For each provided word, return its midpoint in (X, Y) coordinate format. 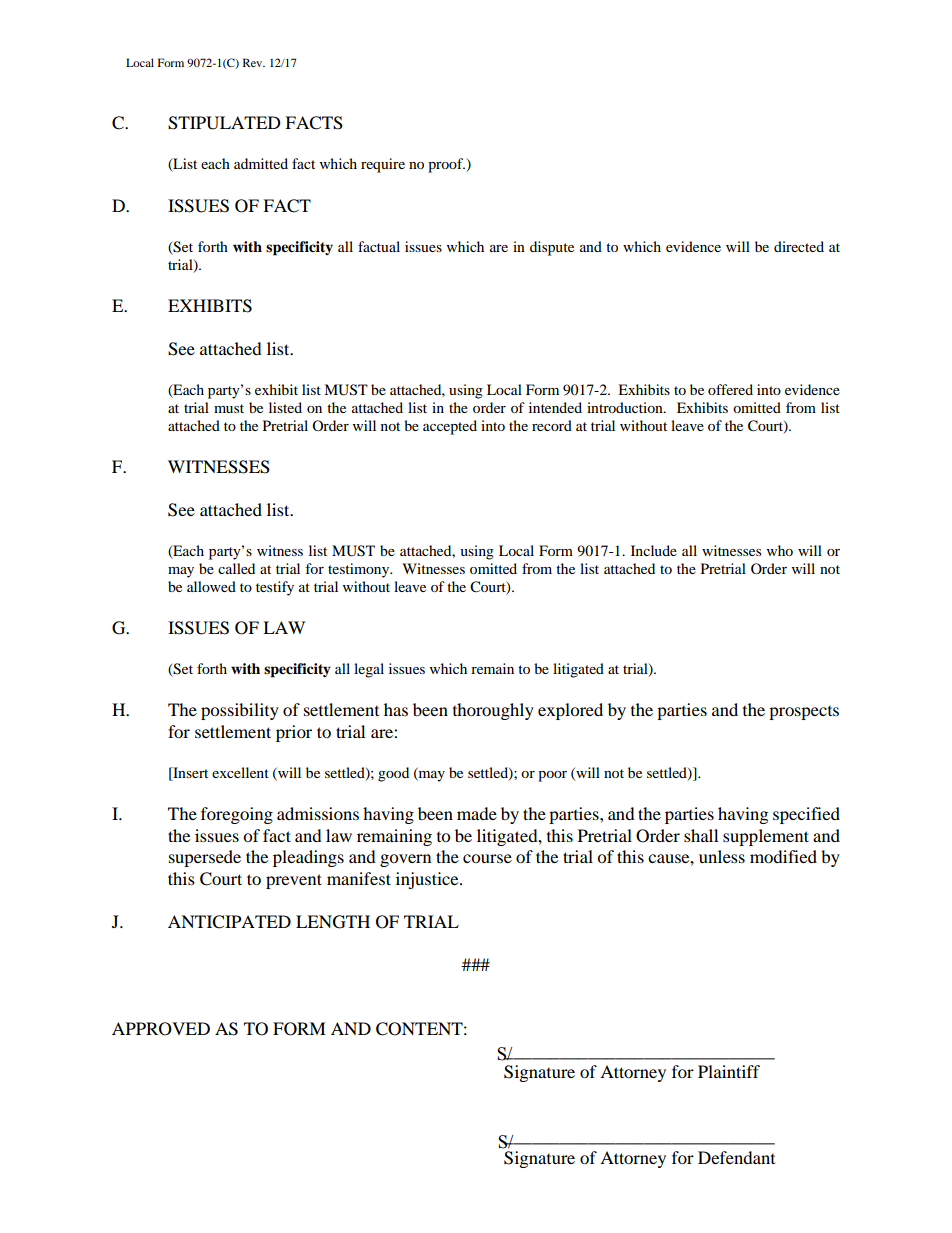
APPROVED (161, 1029)
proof (446, 165)
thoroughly (493, 711)
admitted (261, 163)
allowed (211, 586)
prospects (804, 713)
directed (799, 246)
